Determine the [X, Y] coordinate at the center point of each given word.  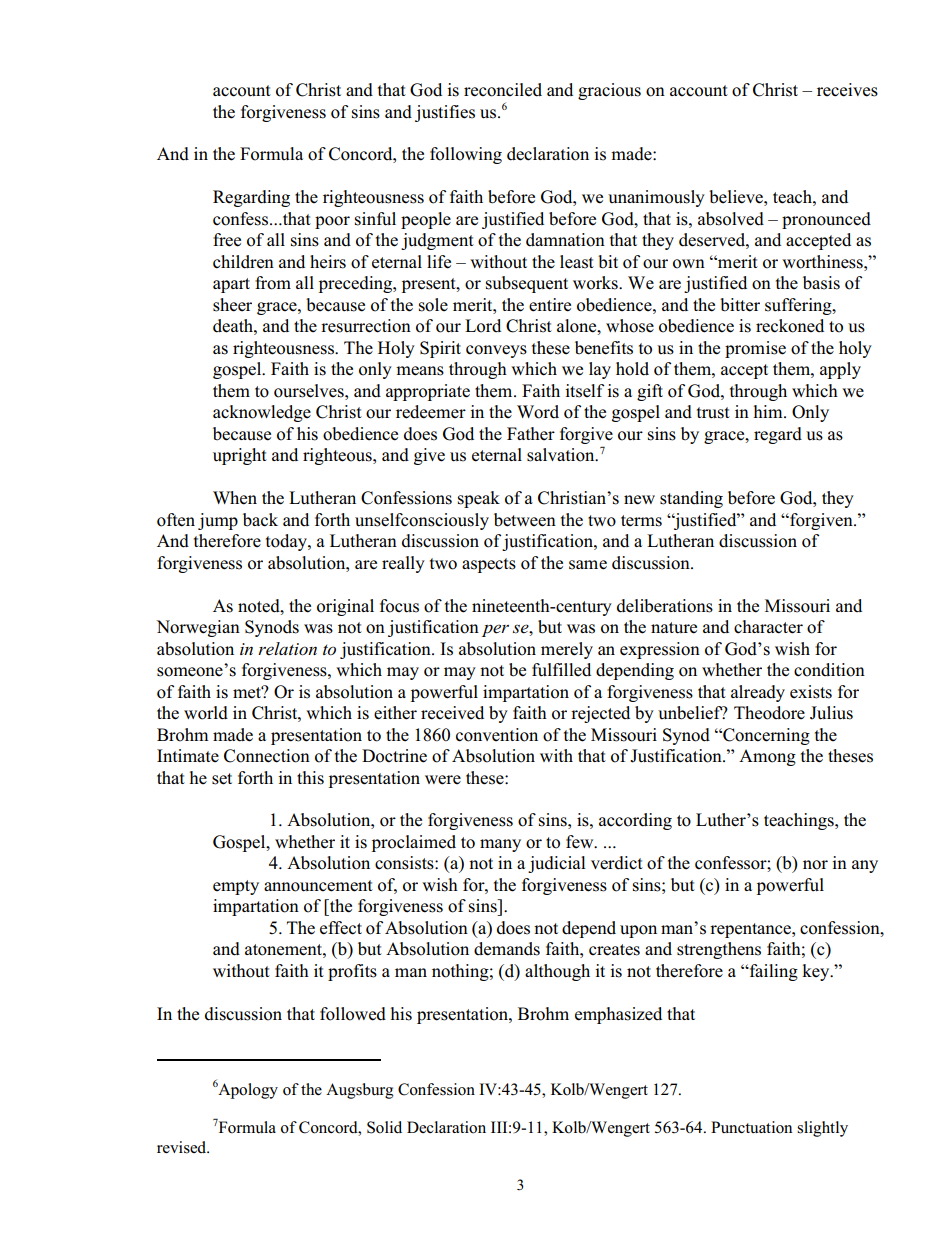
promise [755, 349]
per [495, 630]
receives [847, 90]
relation [287, 649]
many [500, 845]
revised [183, 1147]
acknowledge [262, 413]
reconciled [503, 90]
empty [236, 887]
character [768, 627]
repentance [751, 930]
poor [332, 222]
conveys [496, 351]
